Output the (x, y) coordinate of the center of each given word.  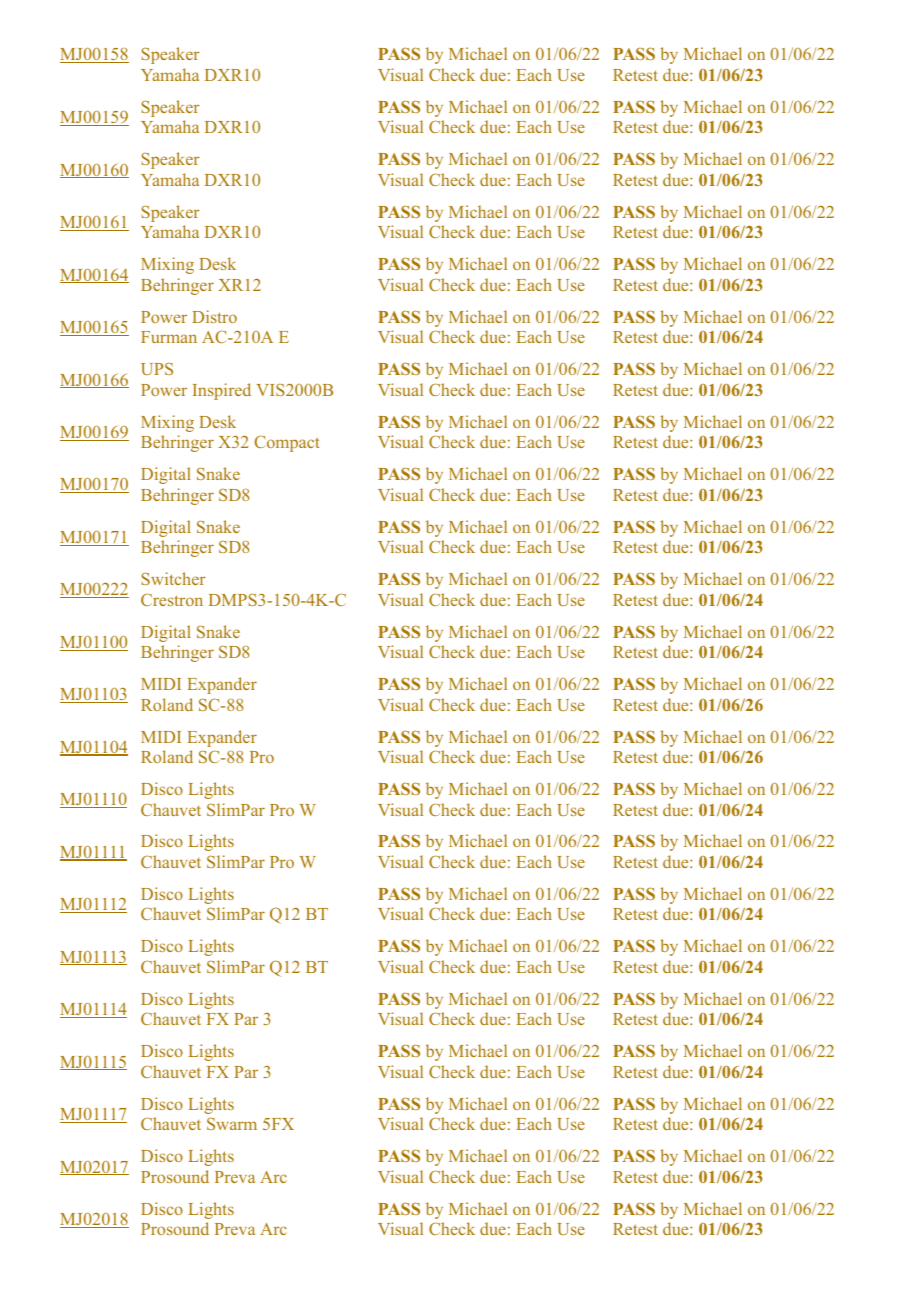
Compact (286, 443)
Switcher (174, 578)
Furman (169, 337)
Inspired (222, 391)
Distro (214, 316)
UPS (157, 368)
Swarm (232, 1123)
